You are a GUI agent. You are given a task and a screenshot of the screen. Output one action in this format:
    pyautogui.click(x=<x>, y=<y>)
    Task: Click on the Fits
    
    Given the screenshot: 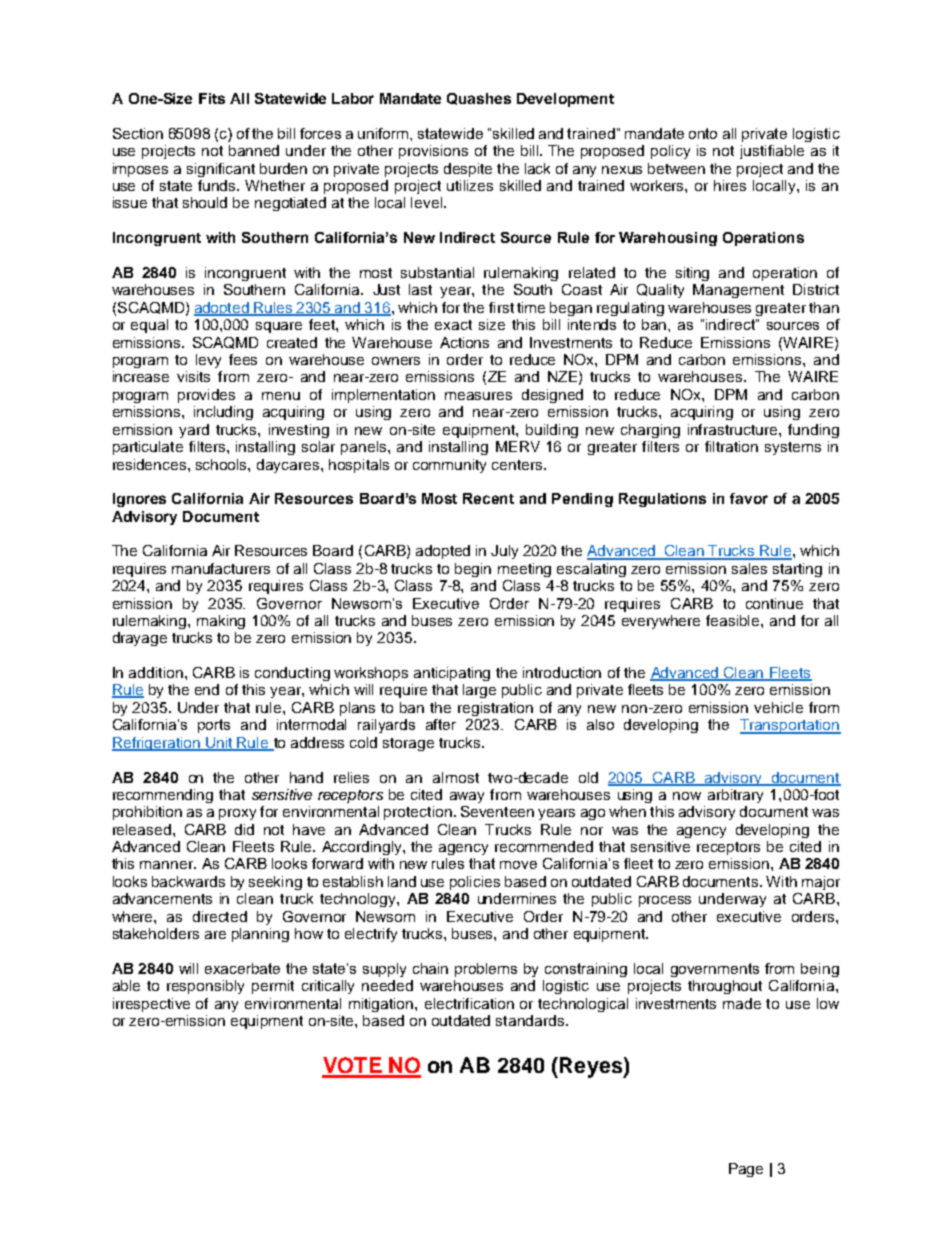 What is the action you would take?
    pyautogui.click(x=212, y=98)
